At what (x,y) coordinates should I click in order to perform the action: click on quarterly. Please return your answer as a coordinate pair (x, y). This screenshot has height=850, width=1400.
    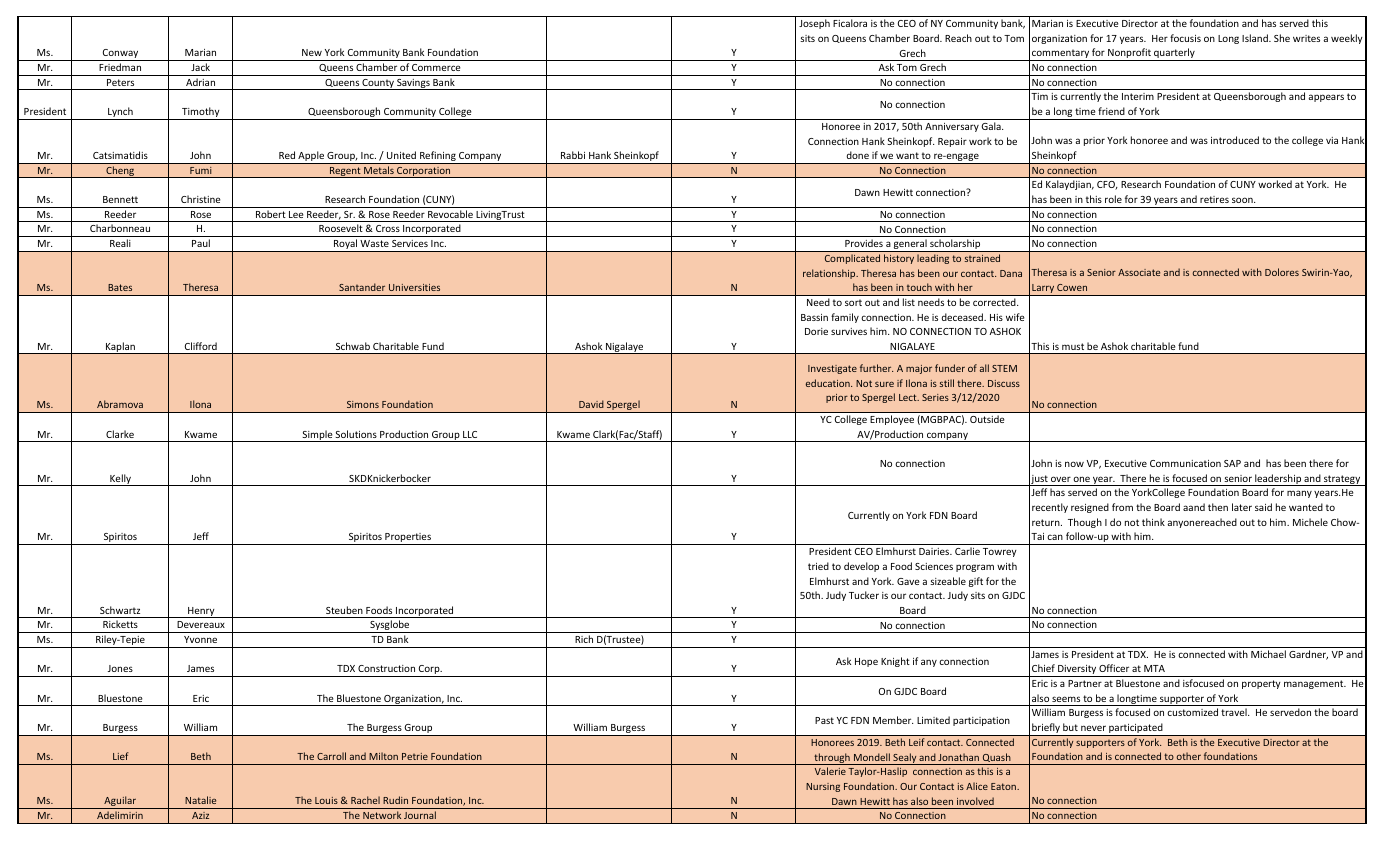
    Looking at the image, I should click on (1174, 54).
